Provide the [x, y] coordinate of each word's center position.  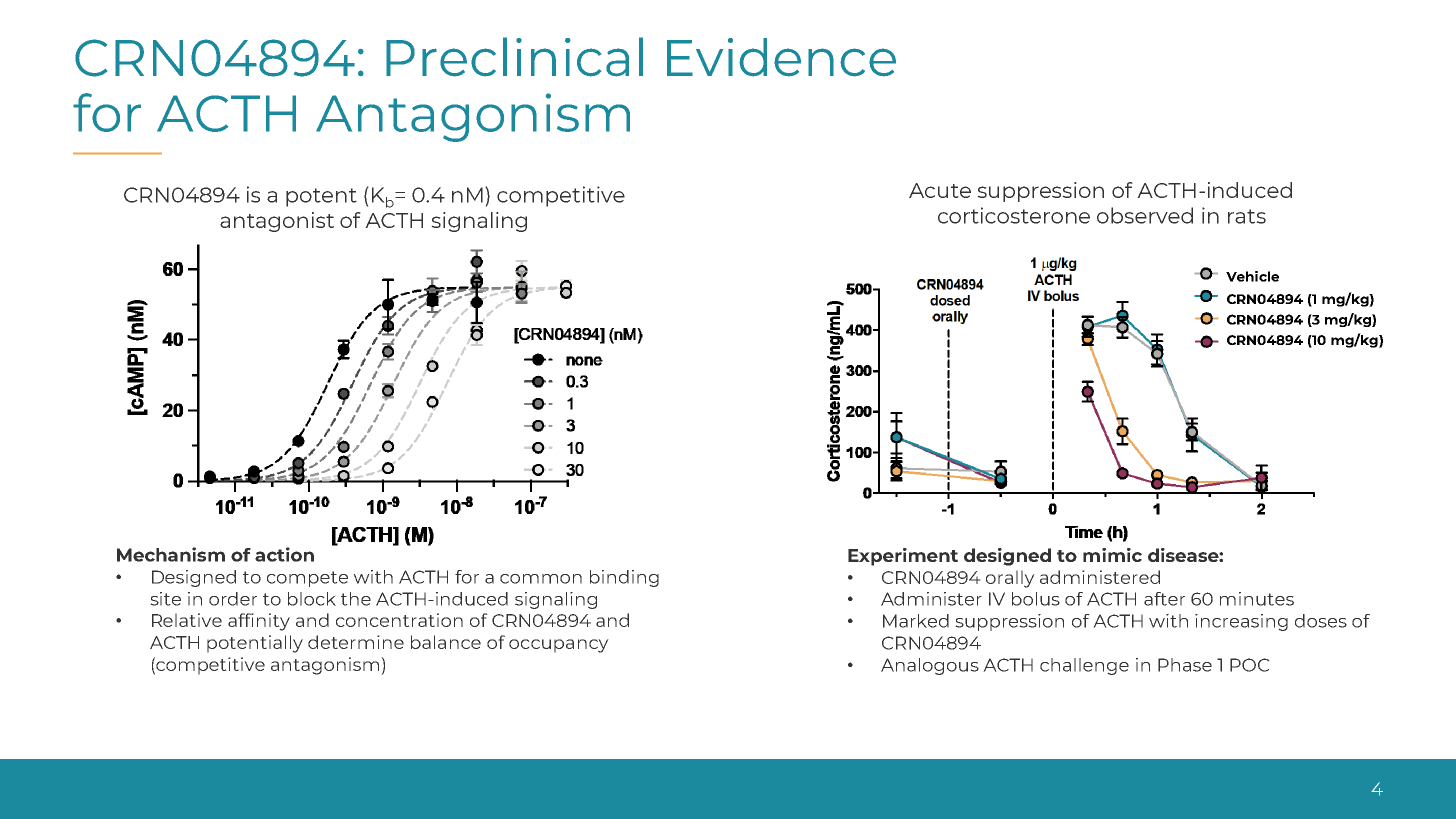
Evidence [781, 57]
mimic [1112, 555]
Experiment [903, 557]
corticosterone [1014, 215]
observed [1145, 215]
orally [1010, 579]
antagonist [277, 222]
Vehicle [1252, 276]
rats [1247, 216]
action [284, 554]
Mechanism [171, 554]
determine [356, 642]
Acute [940, 190]
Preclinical [514, 57]
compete [307, 579]
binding [624, 578]
